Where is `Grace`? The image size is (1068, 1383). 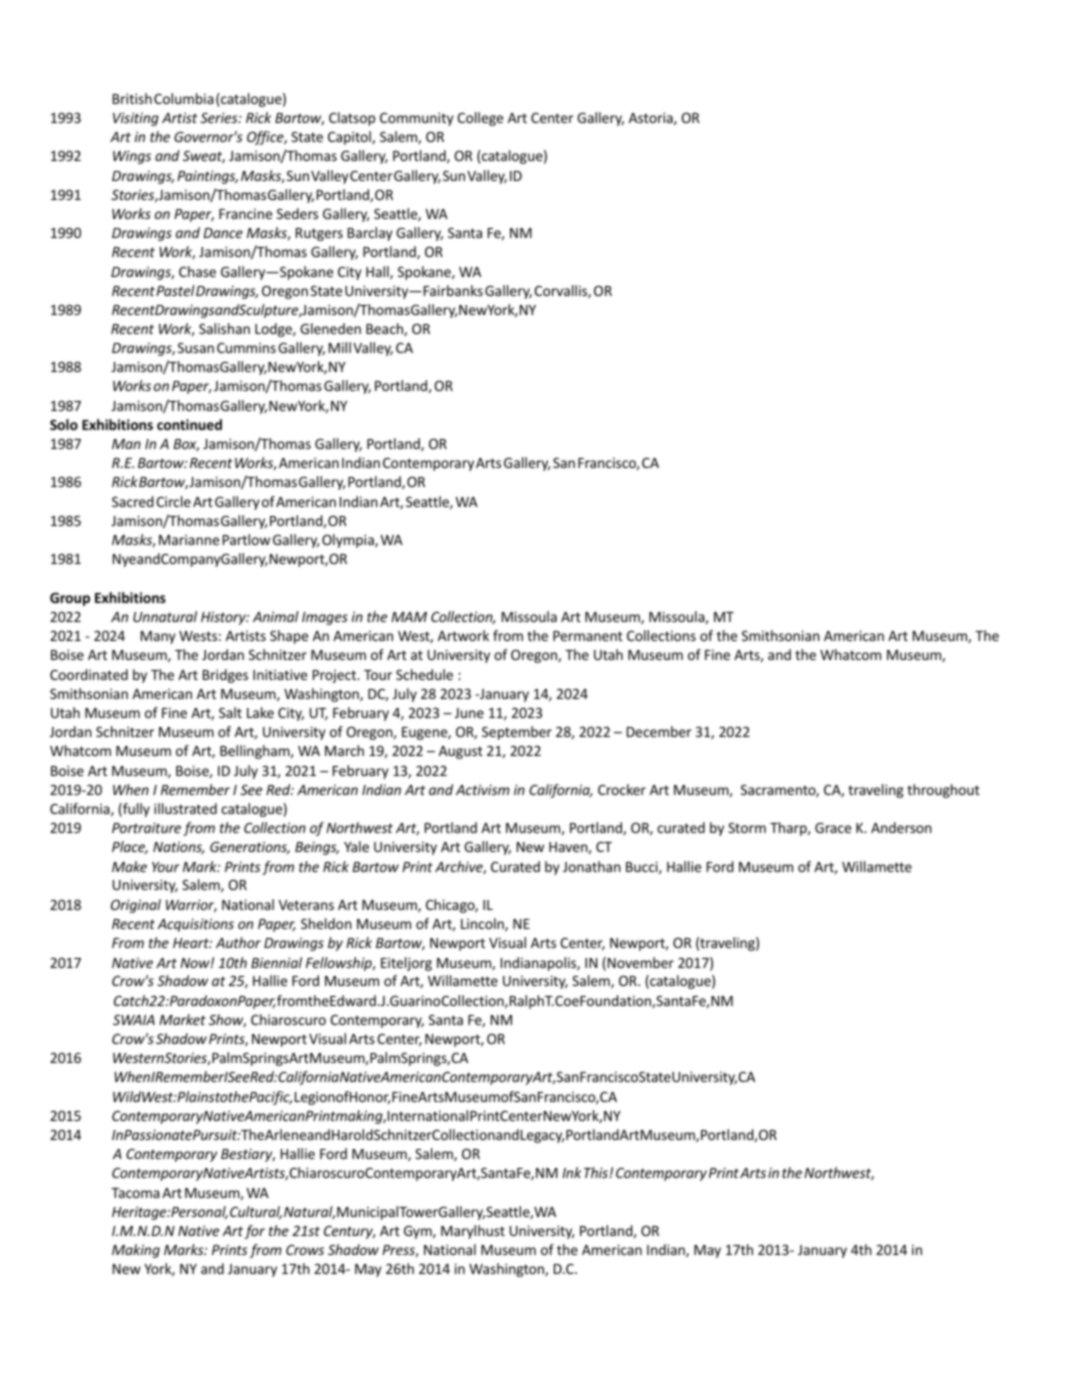
Grace is located at coordinates (833, 828).
